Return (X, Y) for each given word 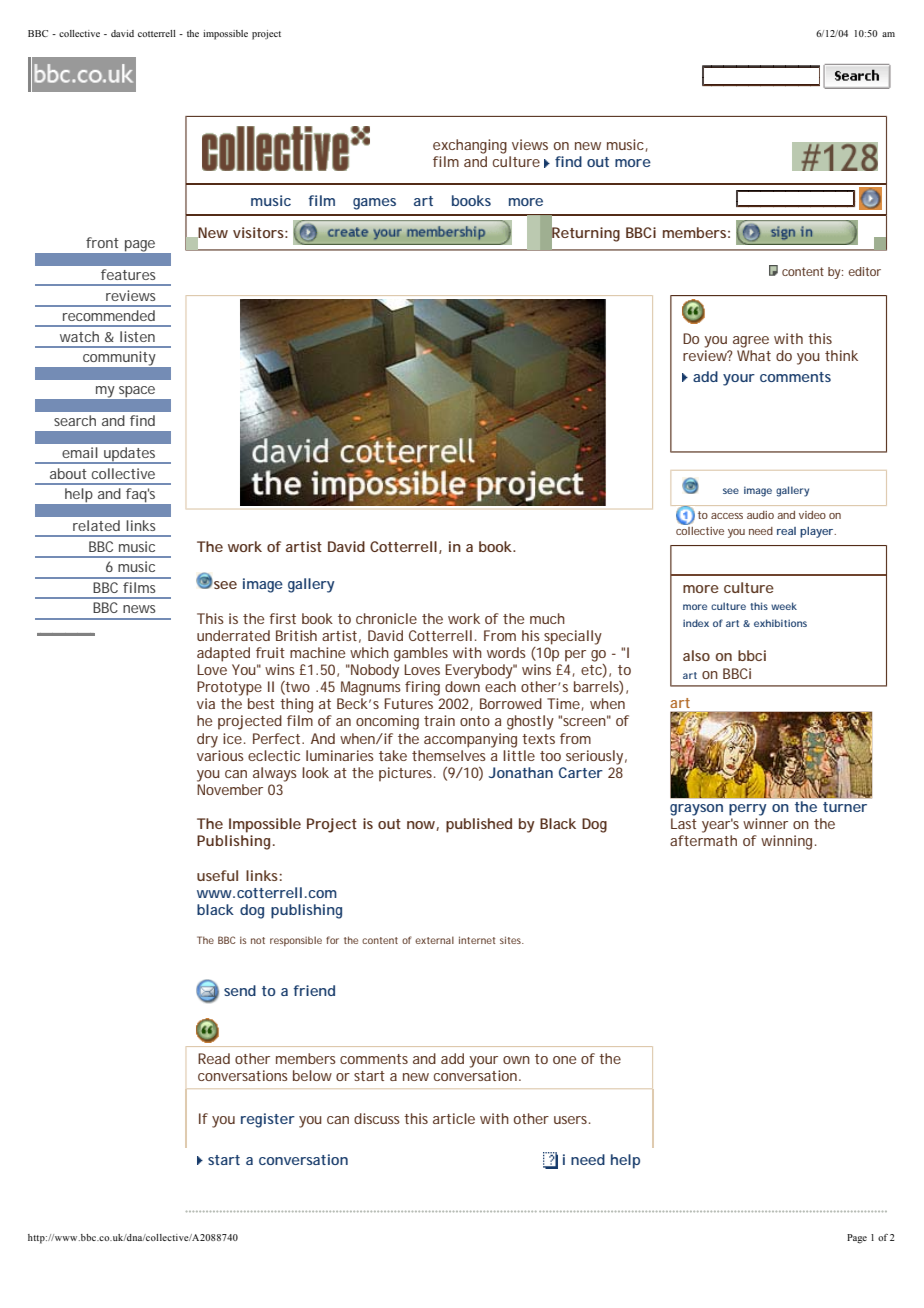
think (841, 355)
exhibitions (780, 623)
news (139, 609)
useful (217, 875)
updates (130, 455)
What (754, 355)
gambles (421, 654)
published (479, 825)
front (102, 242)
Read (214, 1058)
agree (751, 342)
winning (788, 842)
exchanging (470, 146)
